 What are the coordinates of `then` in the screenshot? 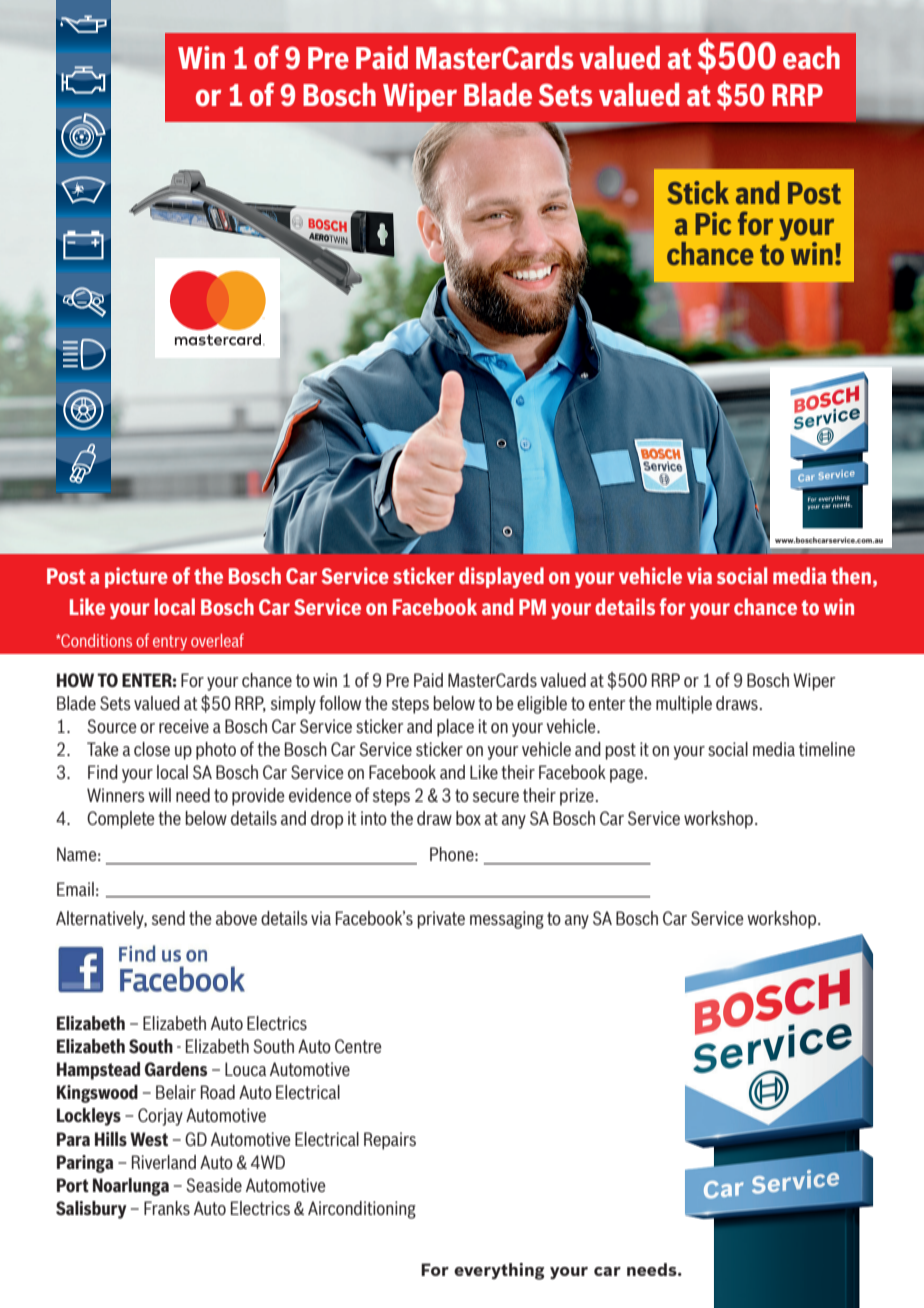 It's located at (851, 575).
